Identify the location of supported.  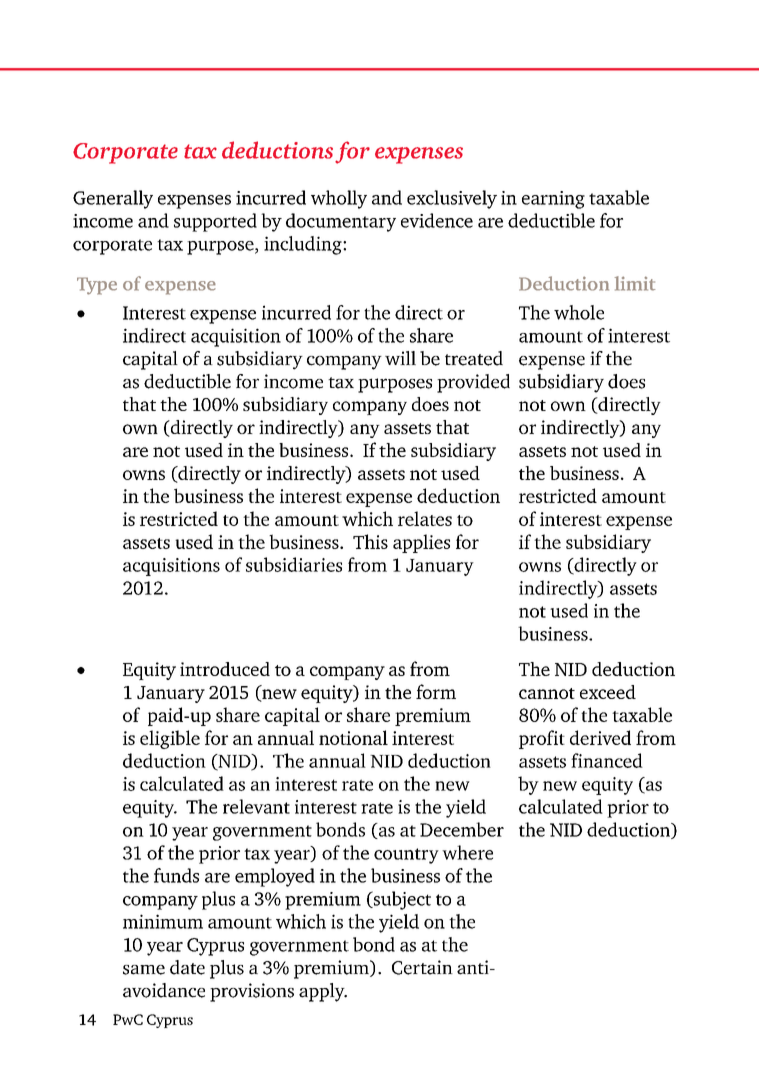
(215, 222).
